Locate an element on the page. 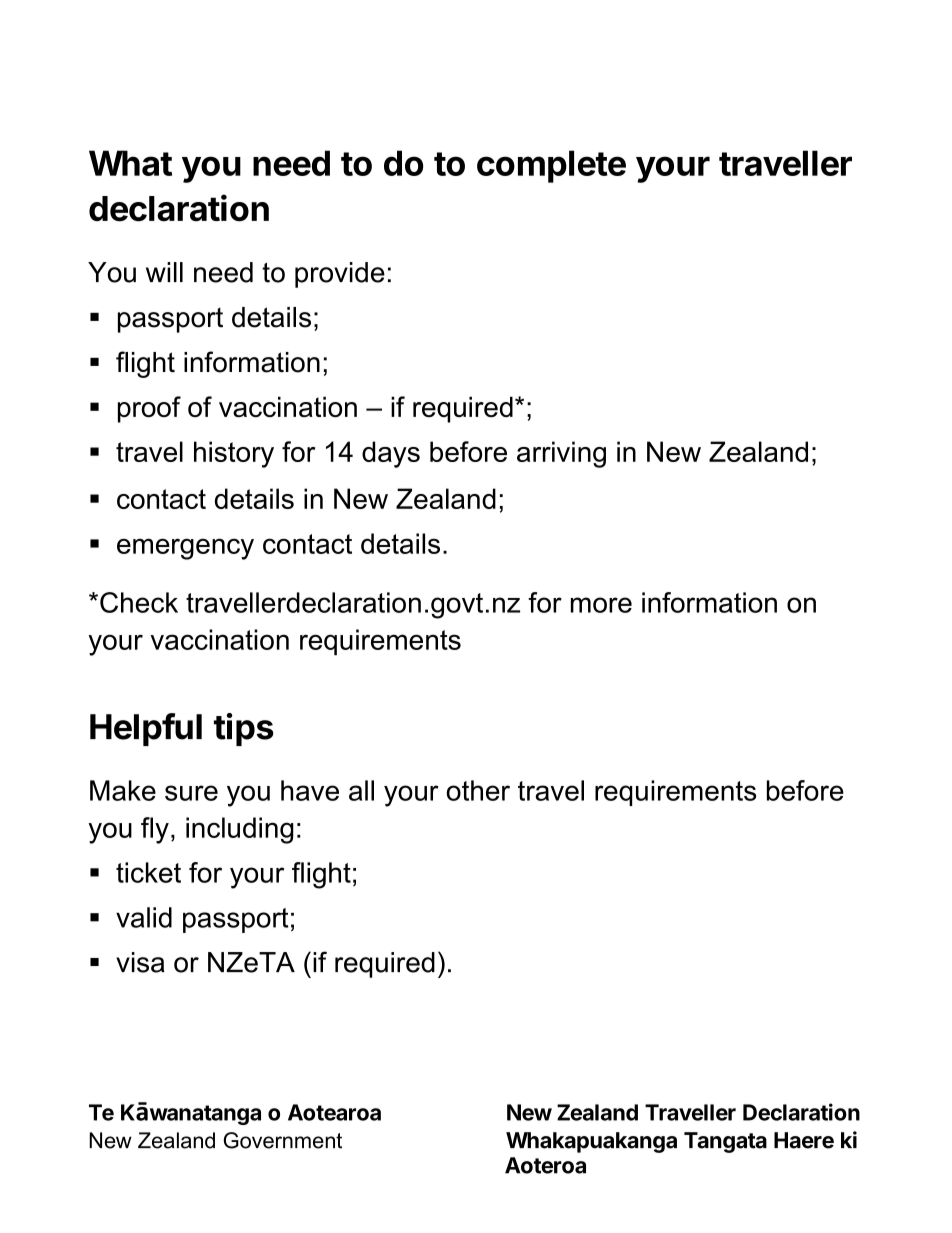 Image resolution: width=952 pixels, height=1233 pixels. provide is located at coordinates (340, 275).
